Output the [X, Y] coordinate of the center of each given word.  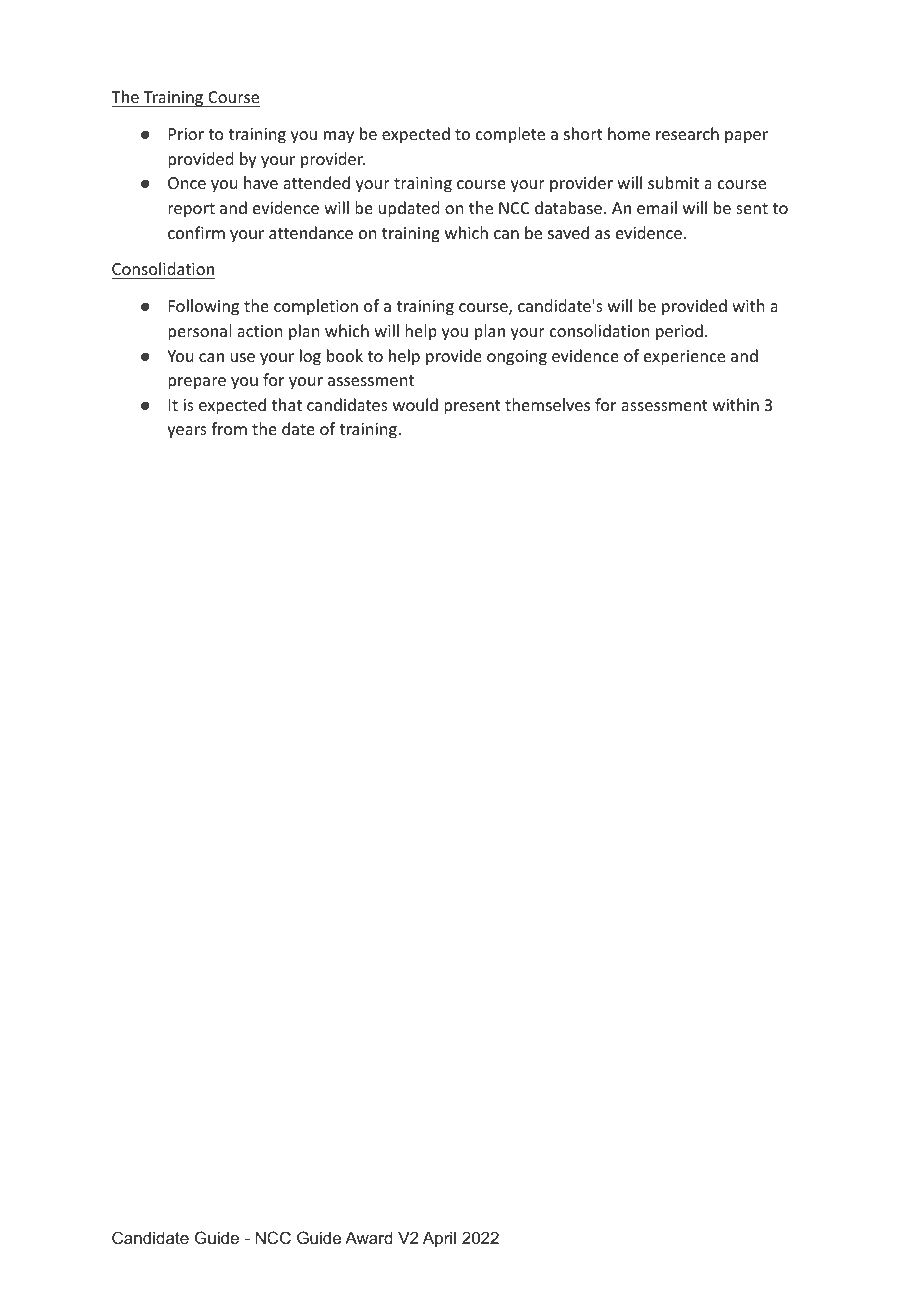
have [261, 182]
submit [673, 182]
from [229, 428]
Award [369, 1237]
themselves [547, 404]
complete [510, 135]
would [415, 404]
